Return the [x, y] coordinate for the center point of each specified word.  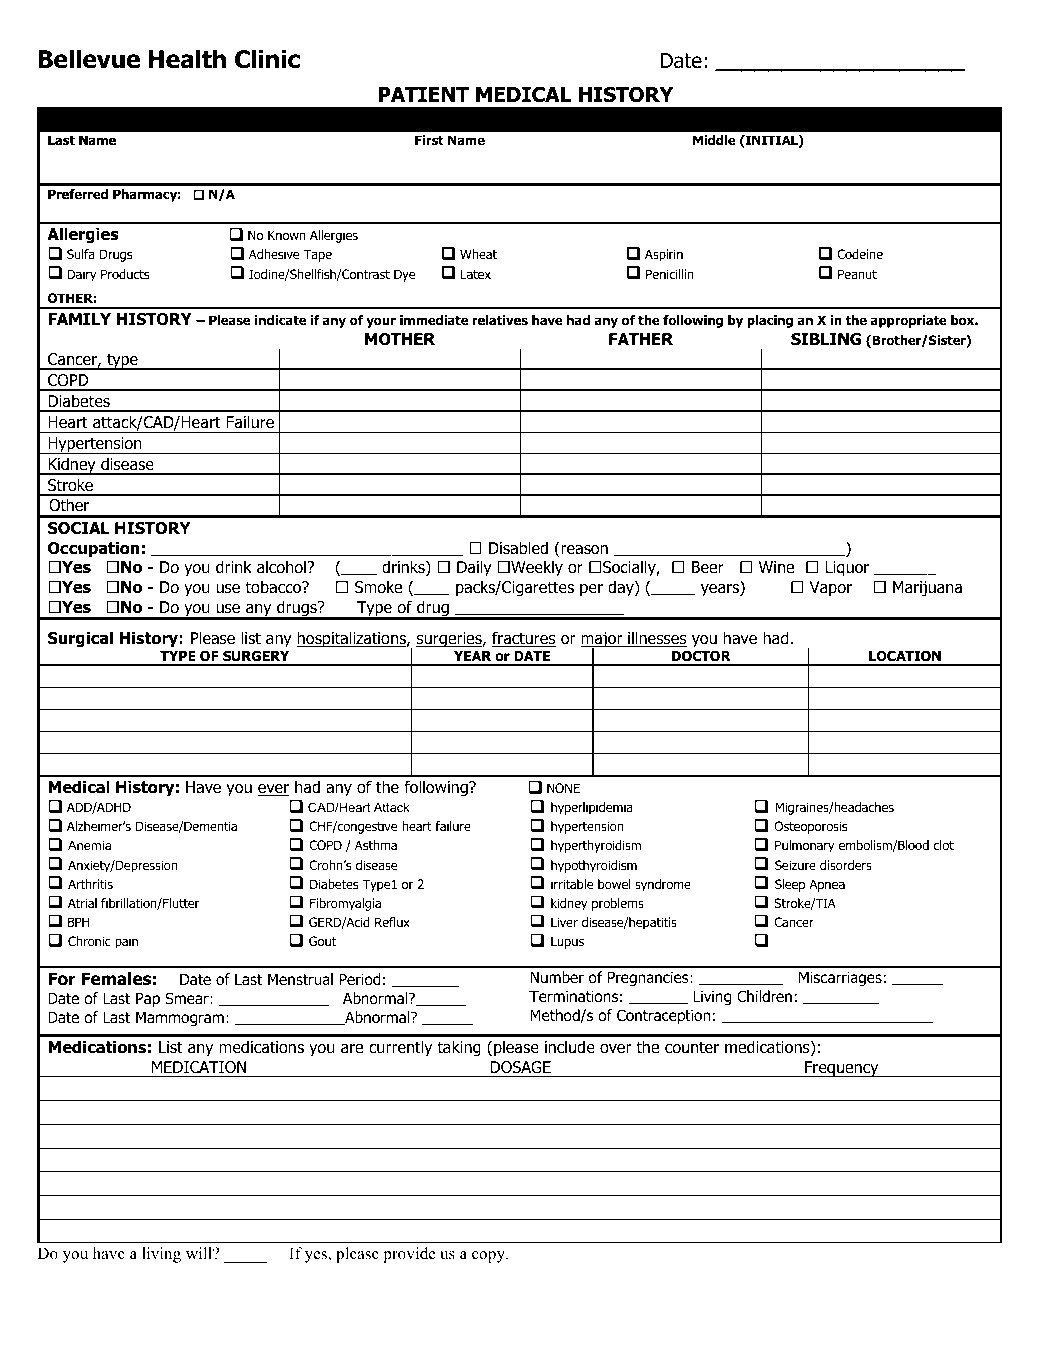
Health [187, 59]
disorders [846, 865]
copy [489, 1257]
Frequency [842, 1069]
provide [409, 1255]
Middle [714, 140]
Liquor [847, 569]
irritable [572, 884]
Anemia [90, 845]
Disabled [518, 548]
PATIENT [423, 94]
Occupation [93, 549]
